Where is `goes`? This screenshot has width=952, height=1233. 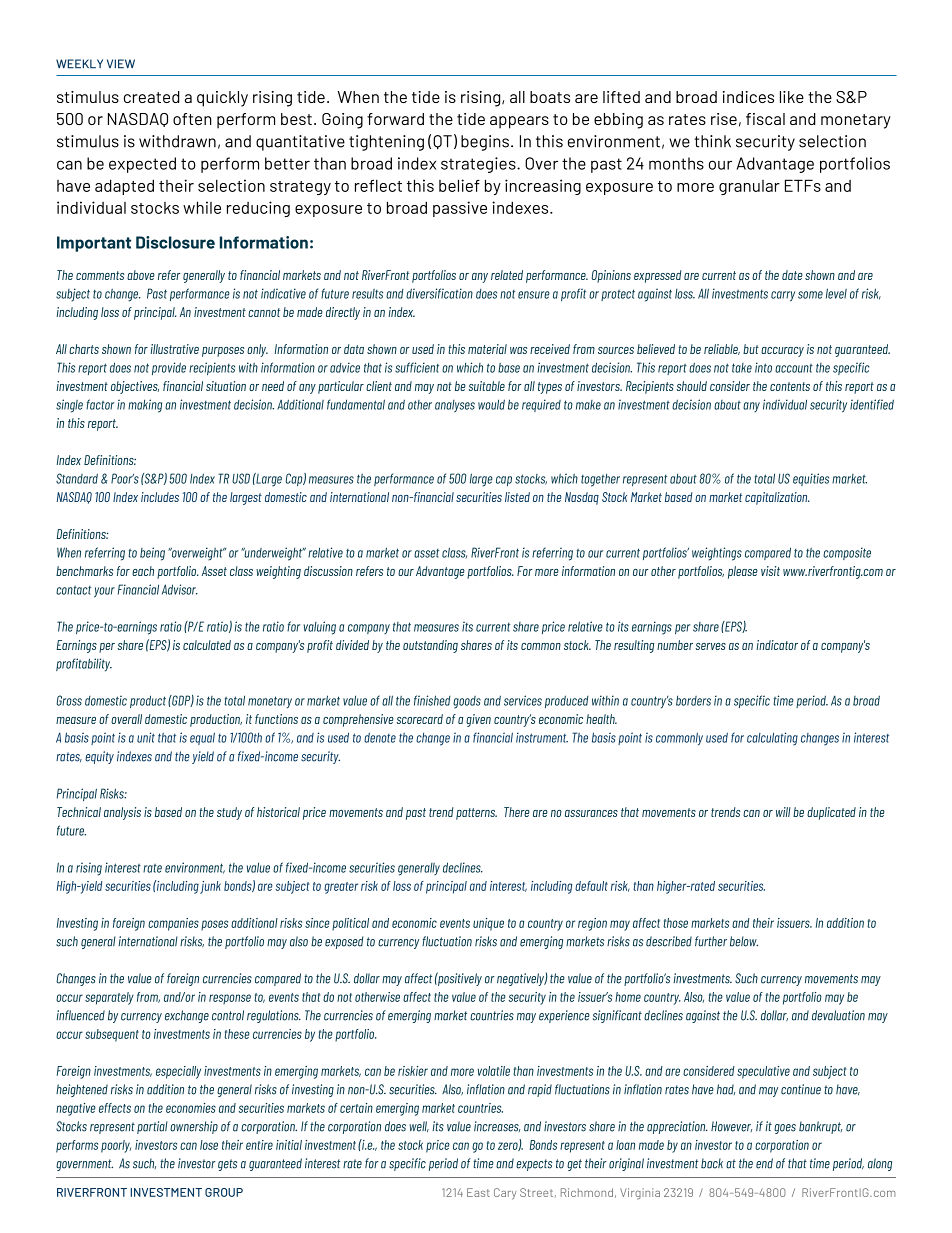
goes is located at coordinates (785, 1129).
